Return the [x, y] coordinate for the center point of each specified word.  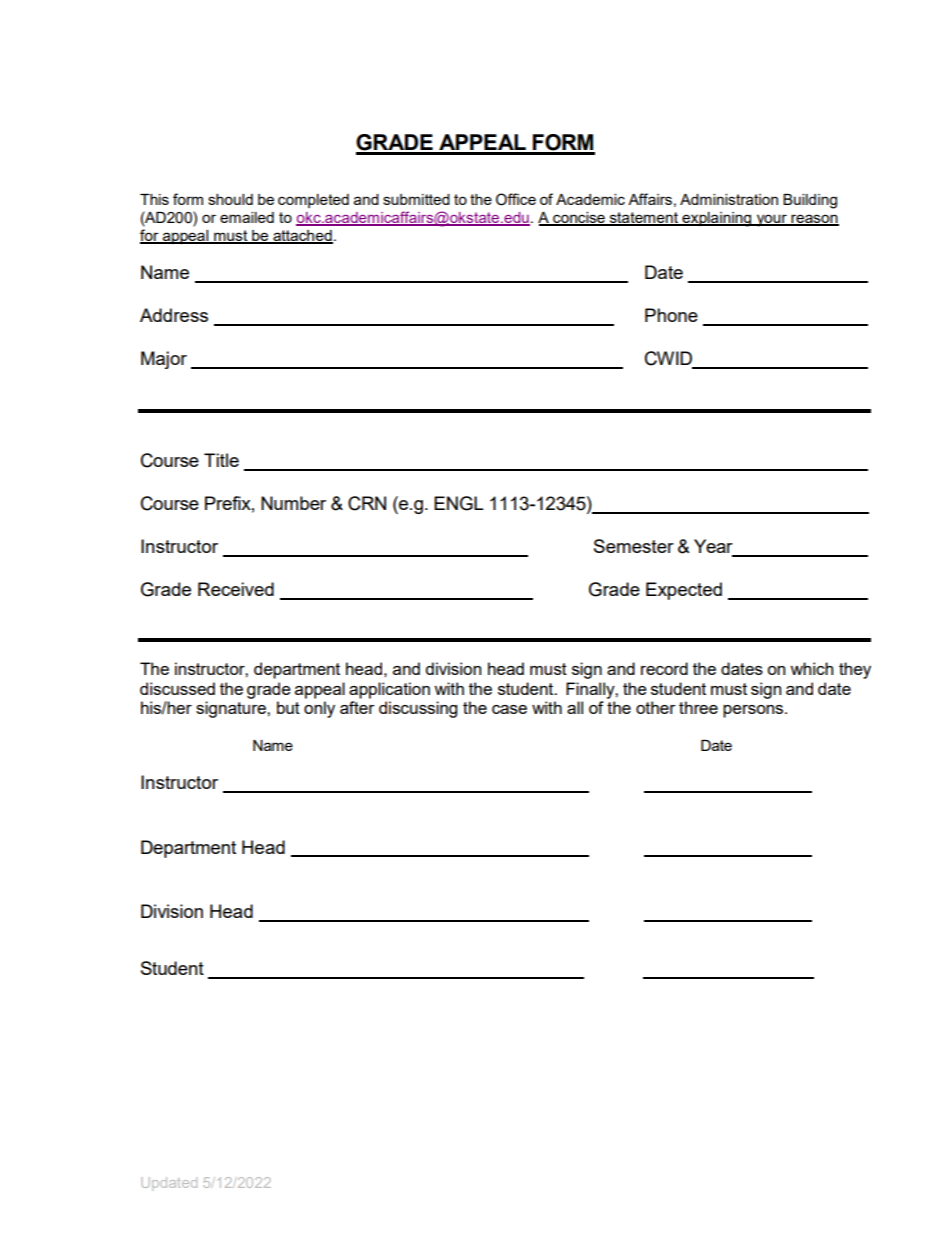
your [772, 220]
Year [714, 547]
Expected [684, 591]
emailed [247, 217]
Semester [634, 546]
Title [221, 460]
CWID [670, 359]
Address [174, 315]
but [288, 707]
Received [236, 589]
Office [516, 199]
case [509, 709]
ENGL [458, 503]
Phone [671, 315]
